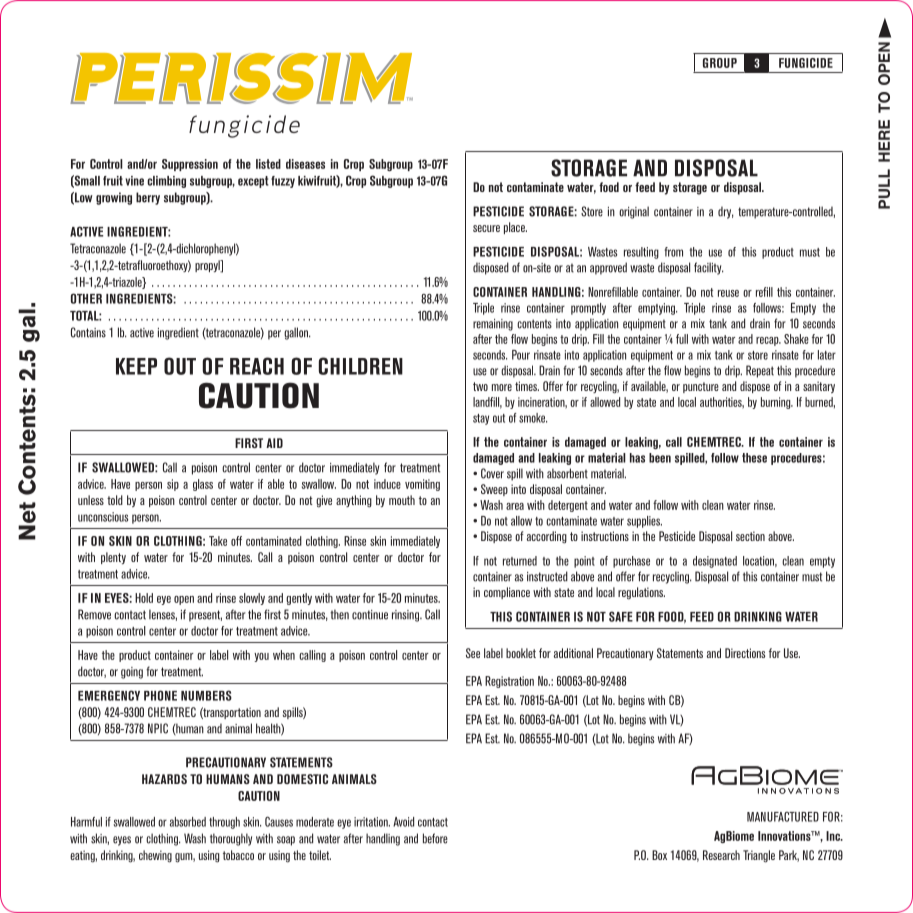 Image resolution: width=913 pixels, height=913 pixels. What do you see at coordinates (768, 341) in the document?
I see `recap` at bounding box center [768, 341].
